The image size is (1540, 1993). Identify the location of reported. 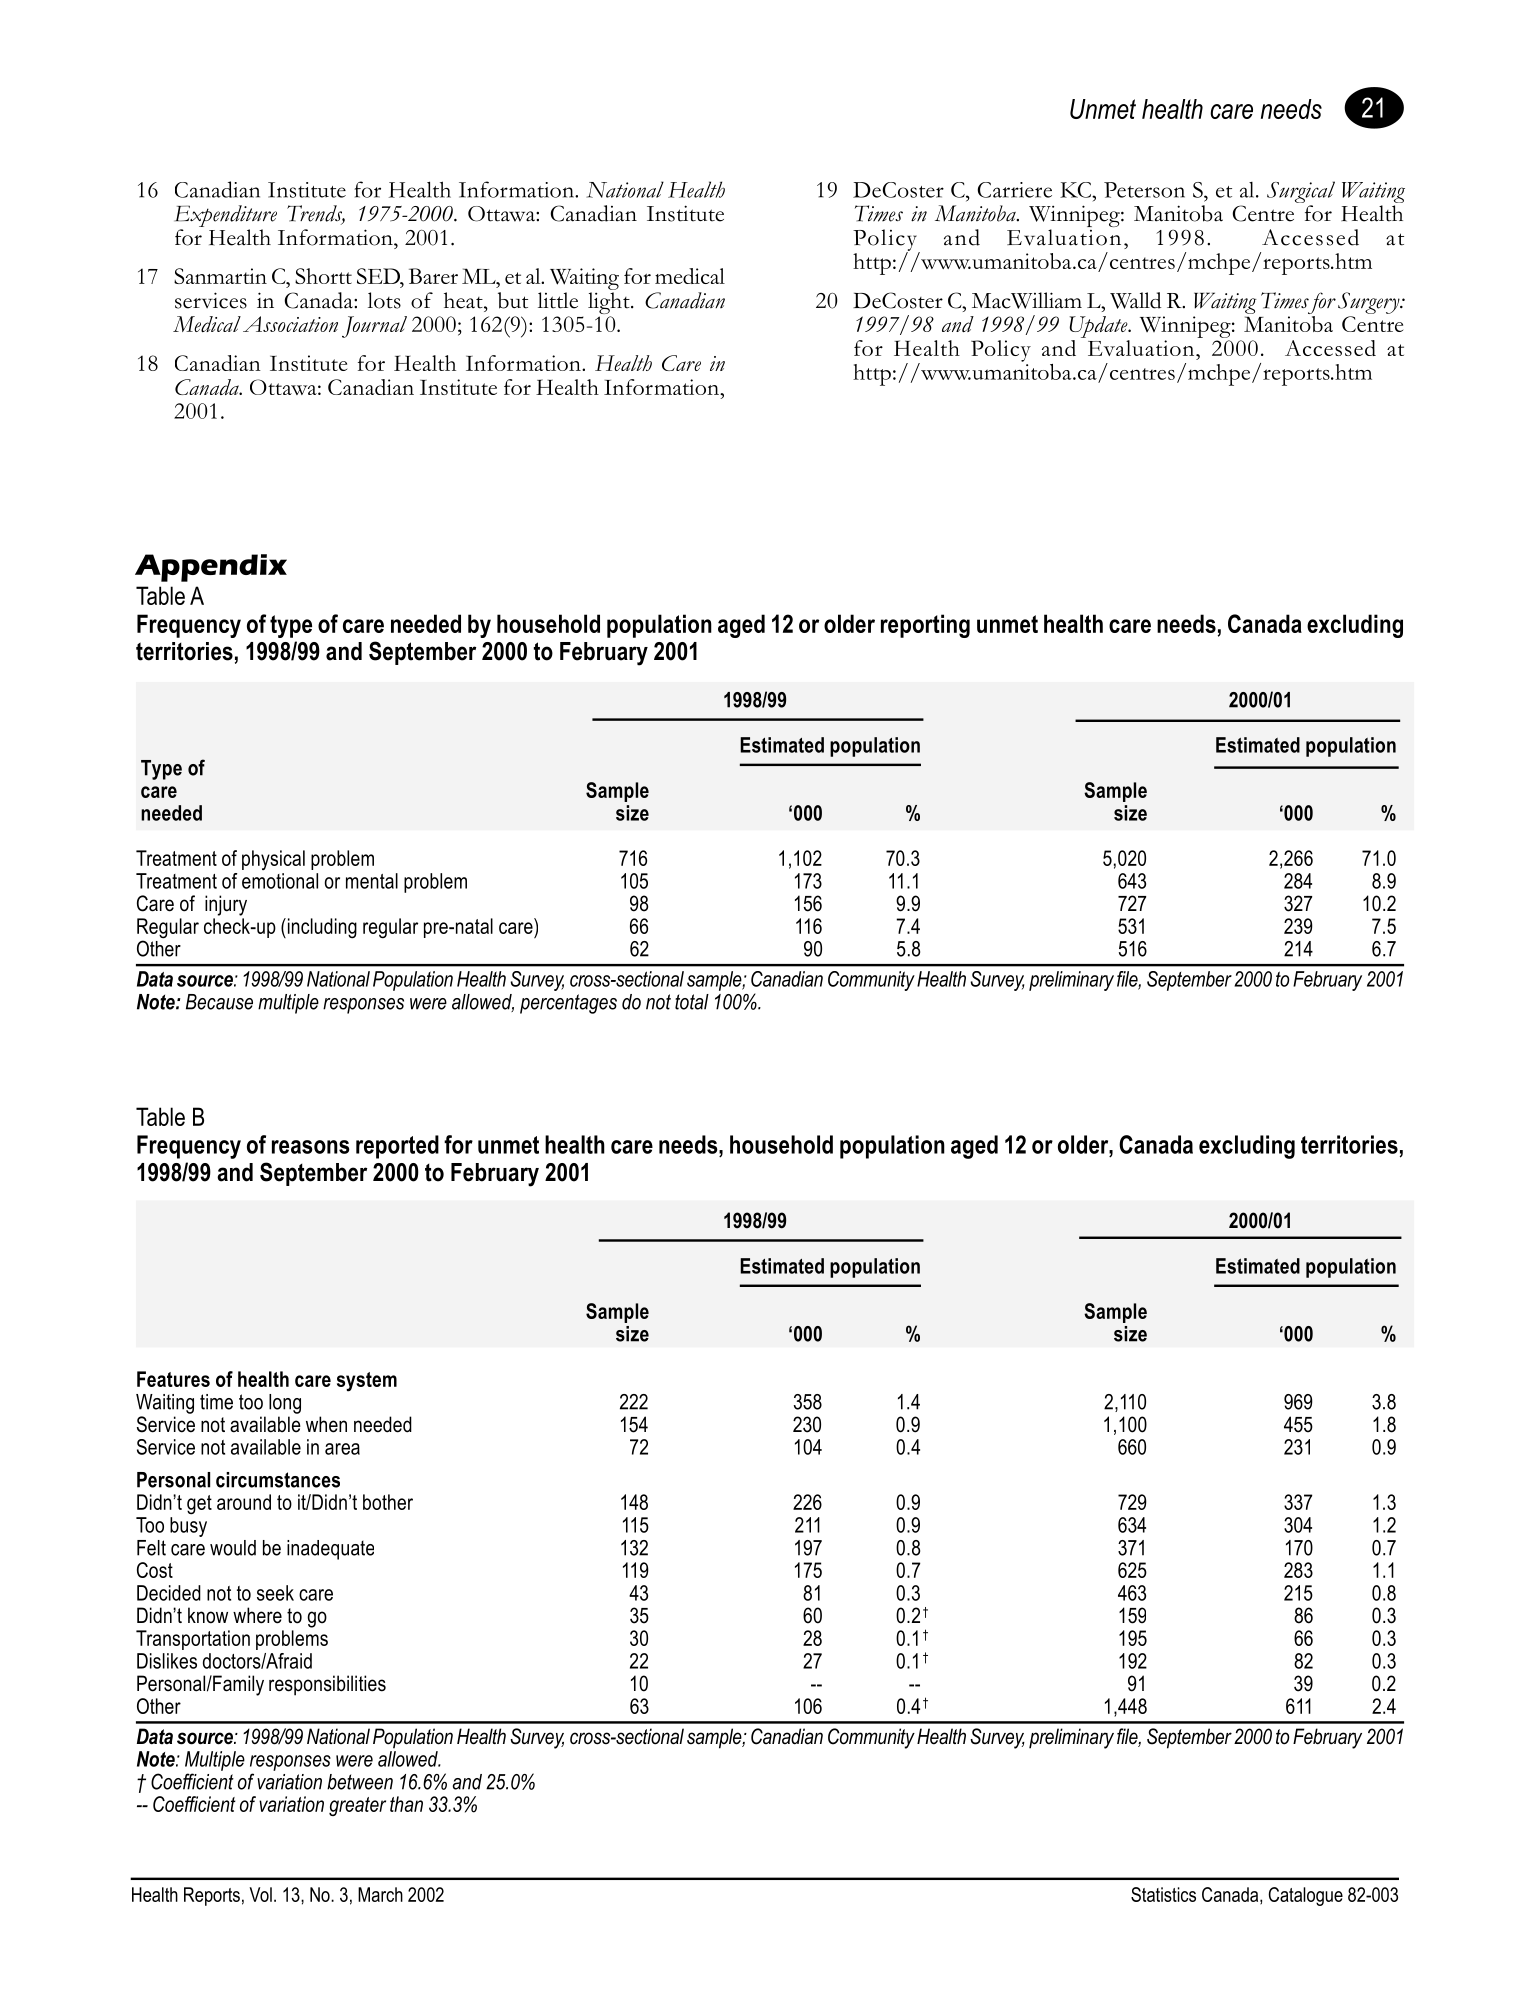
(397, 1147).
